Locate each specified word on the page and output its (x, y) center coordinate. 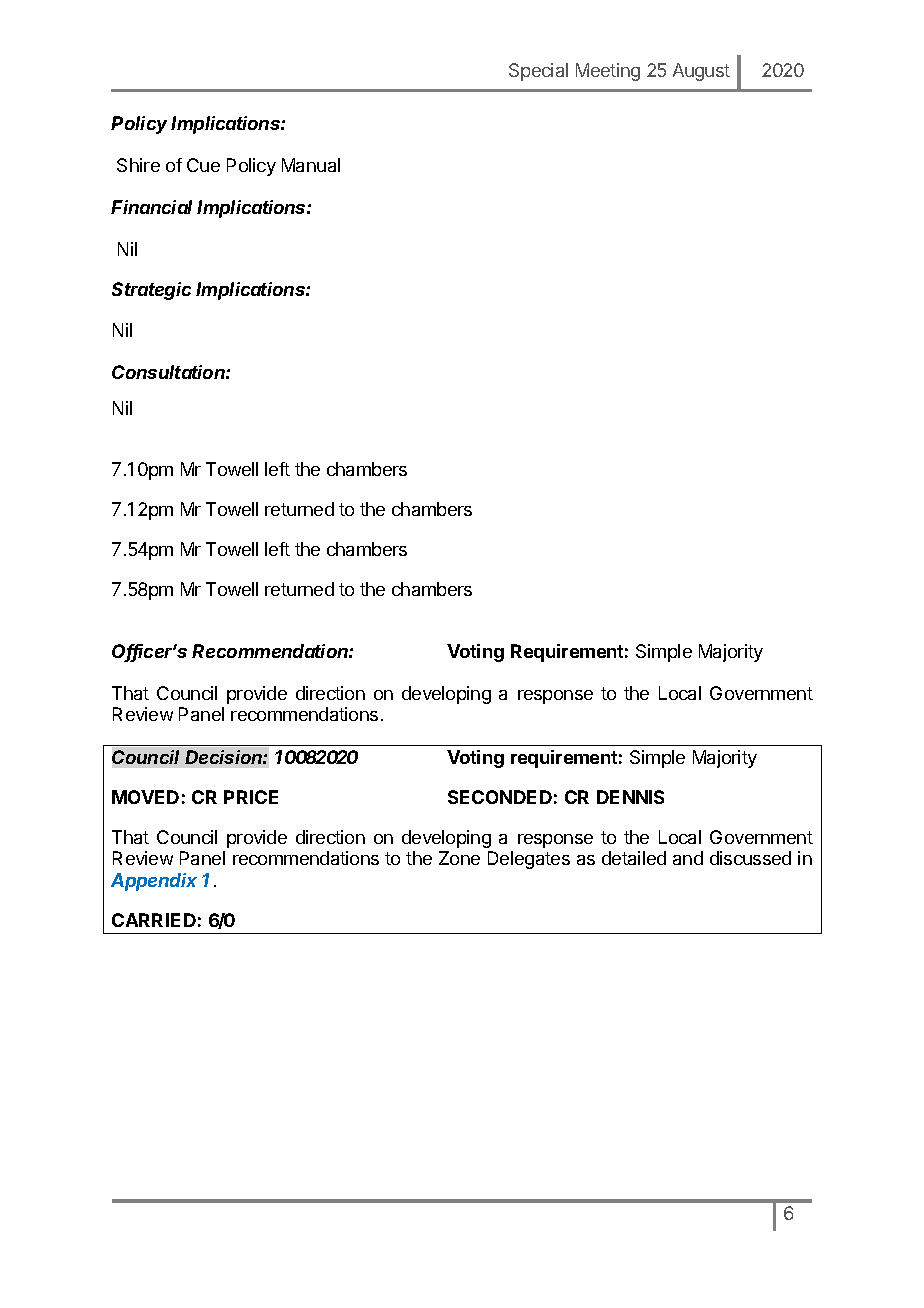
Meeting (608, 72)
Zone (459, 858)
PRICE (251, 797)
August (701, 72)
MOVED (145, 797)
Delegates (529, 860)
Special (538, 72)
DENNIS (630, 797)
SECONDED (500, 797)
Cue (203, 165)
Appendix (154, 882)
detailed (634, 858)
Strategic (151, 291)
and (688, 858)
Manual (311, 165)
